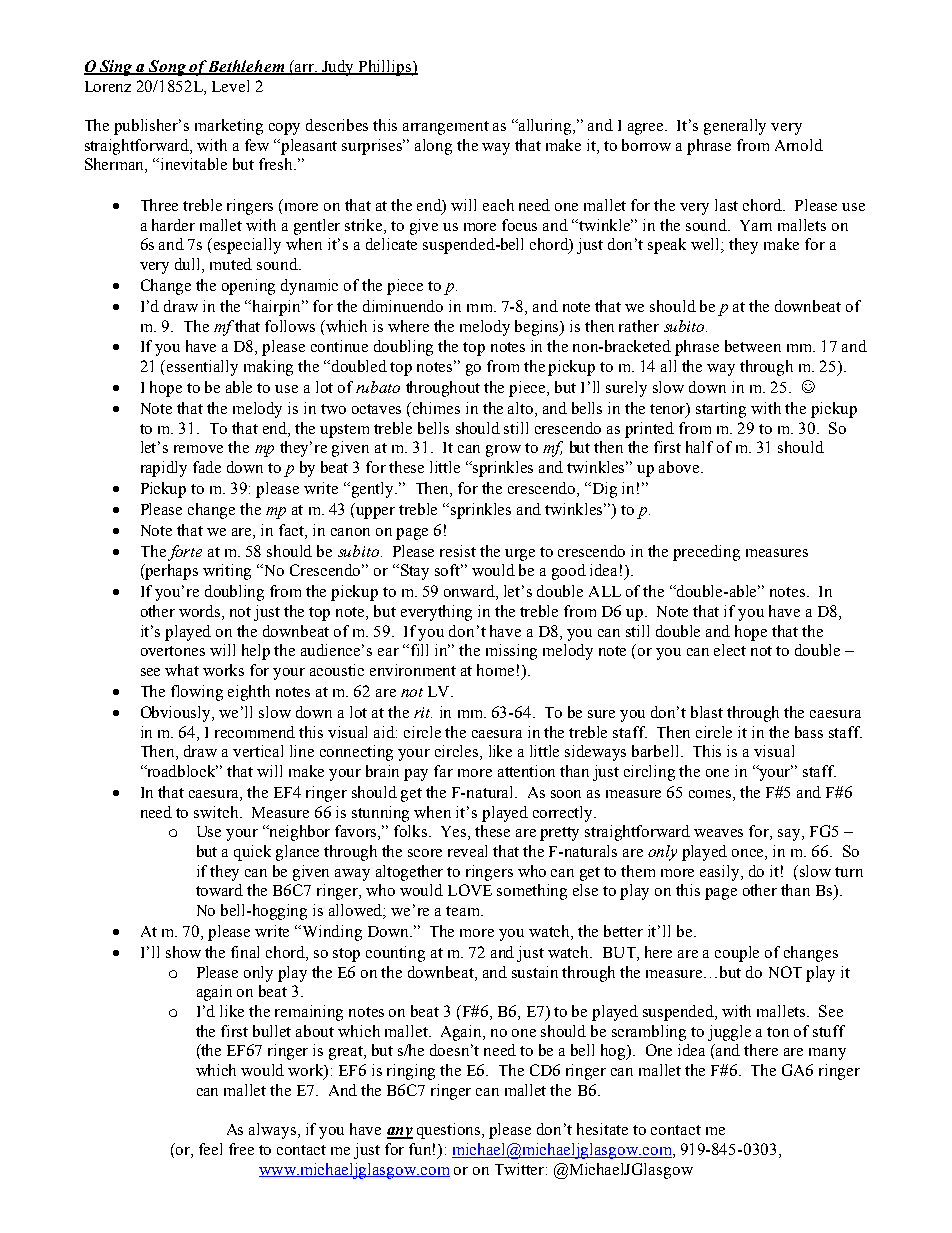 This image has height=1233, width=952. What do you see at coordinates (201, 612) in the image?
I see `words` at bounding box center [201, 612].
